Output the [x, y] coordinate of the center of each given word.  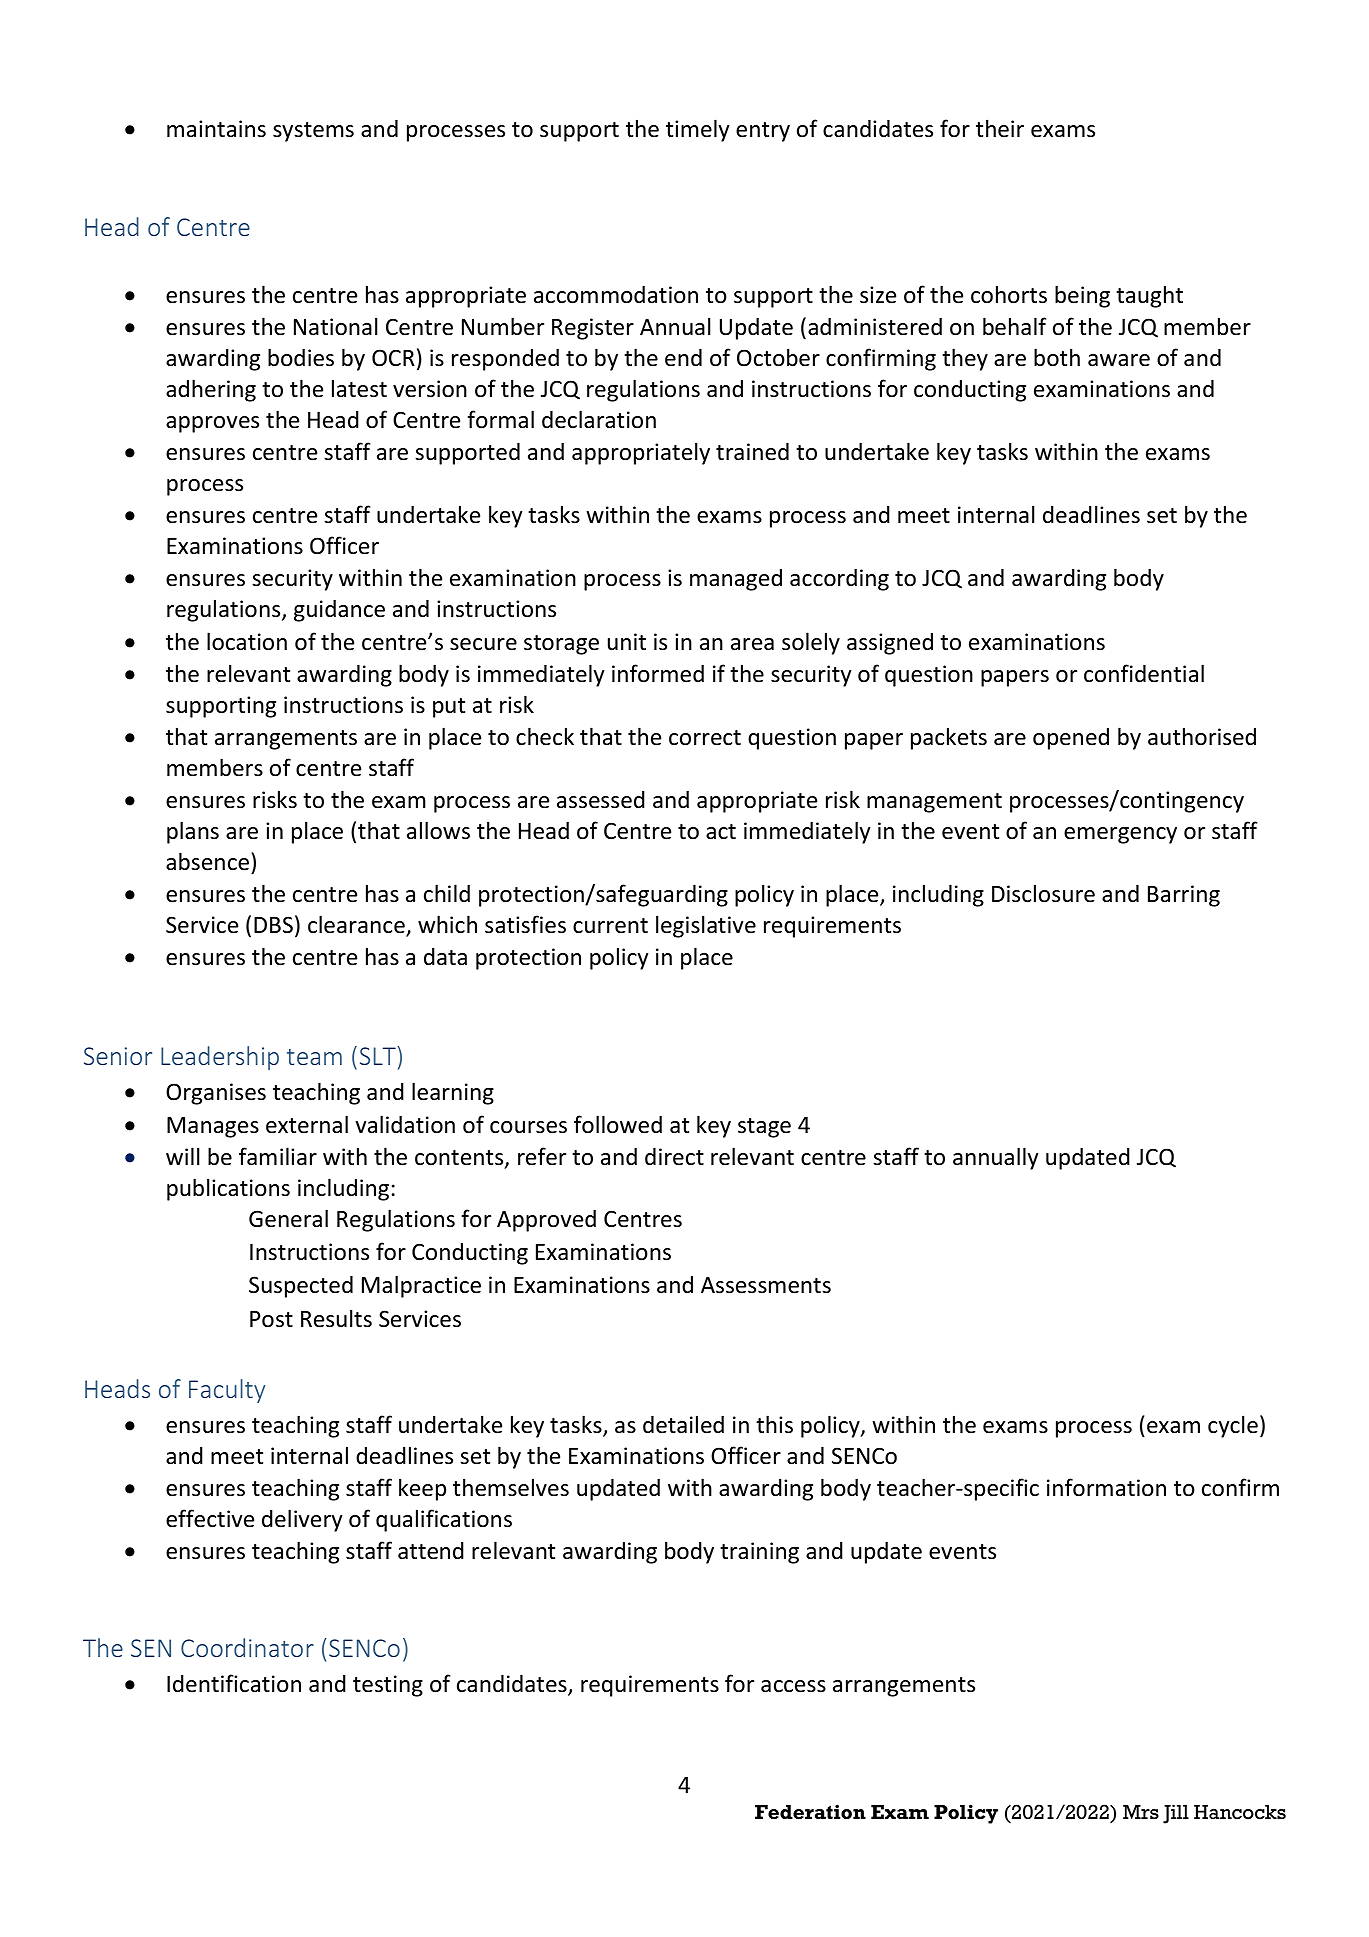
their [1000, 128]
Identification [234, 1683]
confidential [1144, 673]
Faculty [227, 1391]
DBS [273, 925]
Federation [810, 1812]
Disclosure [1043, 893]
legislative [706, 926]
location [247, 641]
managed [736, 580]
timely [697, 130]
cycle [1233, 1426]
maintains [216, 129]
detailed [683, 1424]
